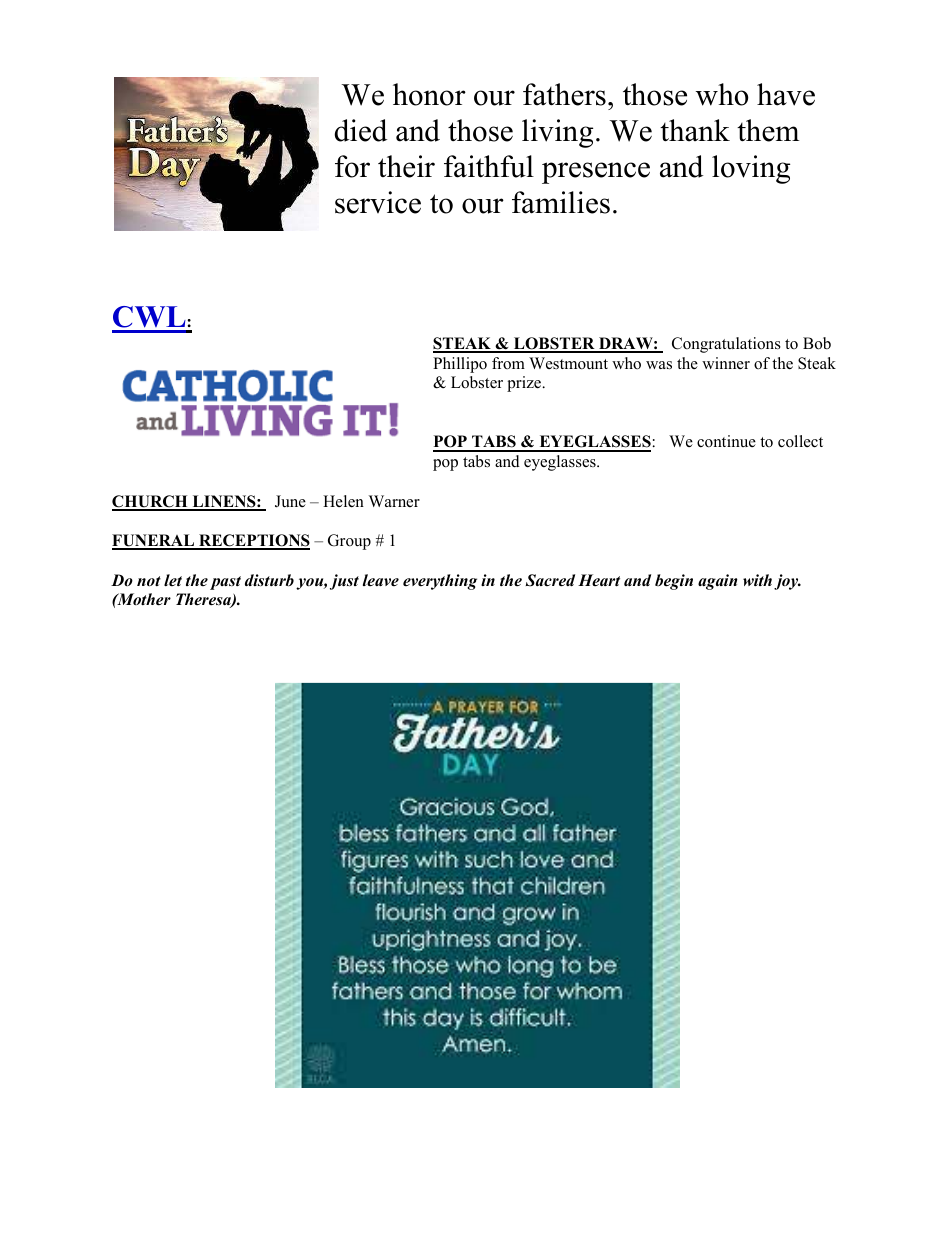 This page has height=1233, width=952. What do you see at coordinates (440, 582) in the page?
I see `everything` at bounding box center [440, 582].
